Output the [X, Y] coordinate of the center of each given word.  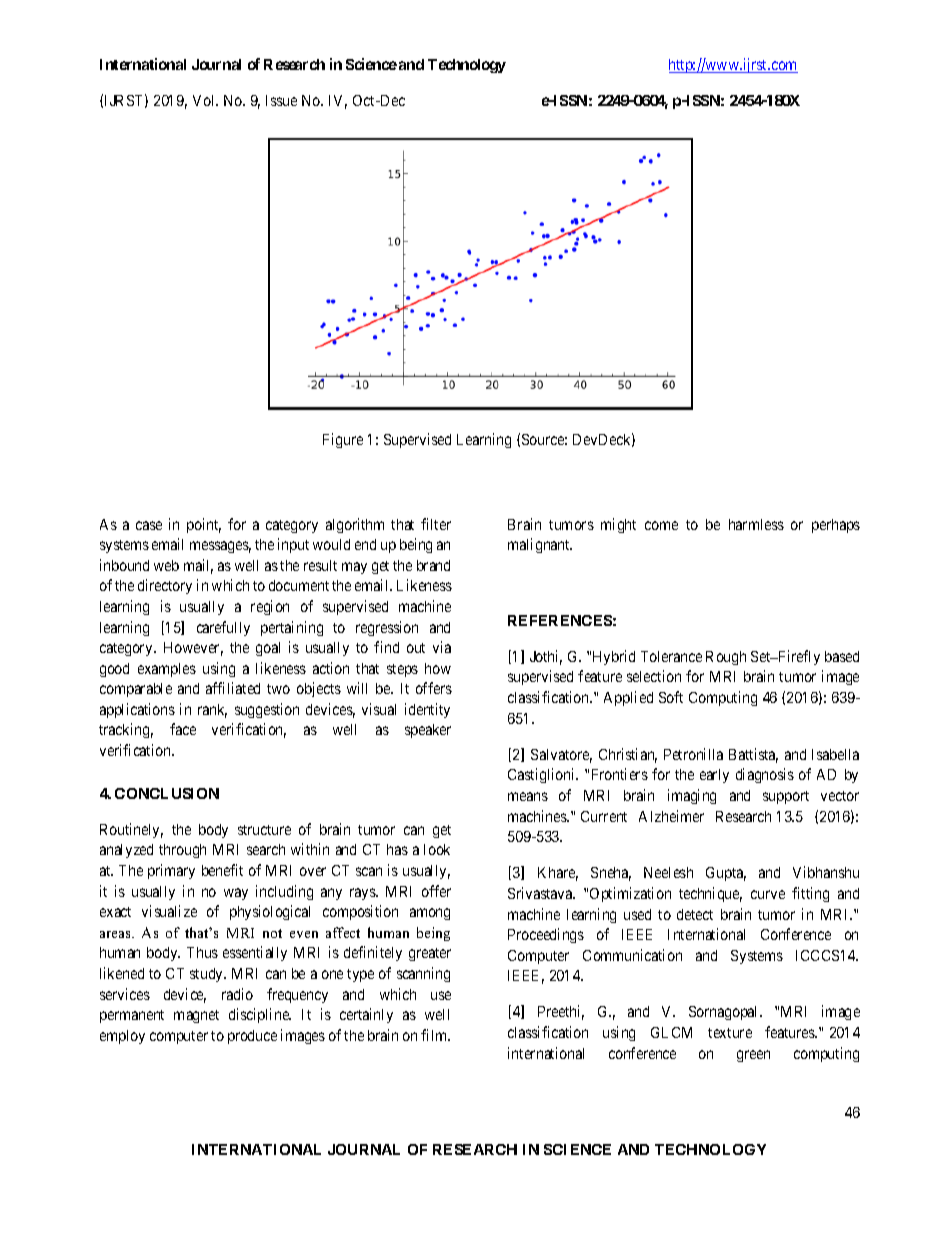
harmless [756, 524]
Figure [343, 440]
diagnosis [765, 775]
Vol [205, 100]
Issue [281, 100]
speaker [428, 731]
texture [730, 1033]
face [183, 729]
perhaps [836, 526]
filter [436, 524]
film [435, 1035]
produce [252, 1037]
